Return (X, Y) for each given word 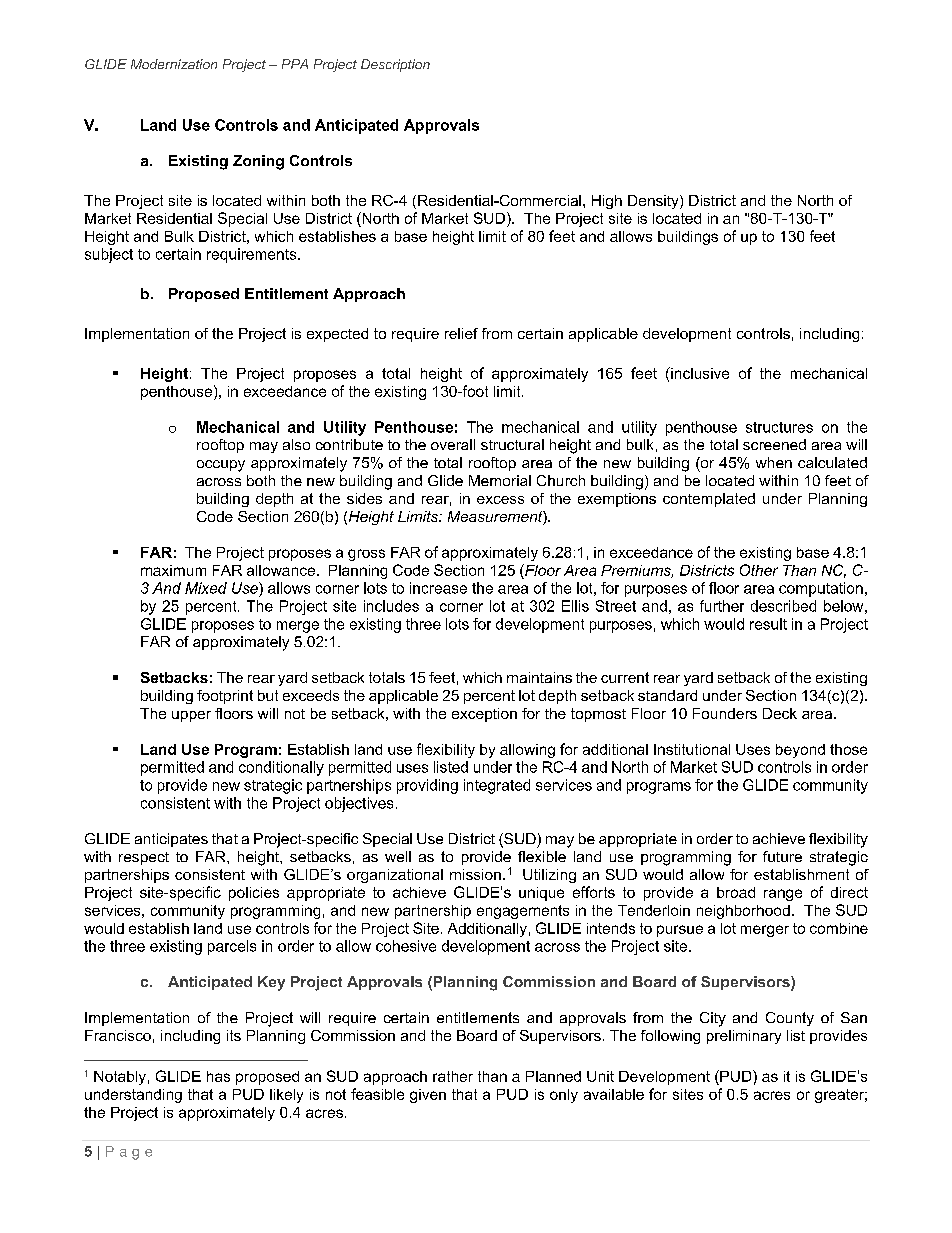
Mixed (206, 588)
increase (438, 588)
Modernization (174, 64)
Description (395, 65)
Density (654, 202)
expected (337, 335)
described (783, 606)
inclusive (699, 373)
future (782, 856)
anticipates (171, 840)
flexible (542, 856)
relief (461, 333)
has (218, 1076)
